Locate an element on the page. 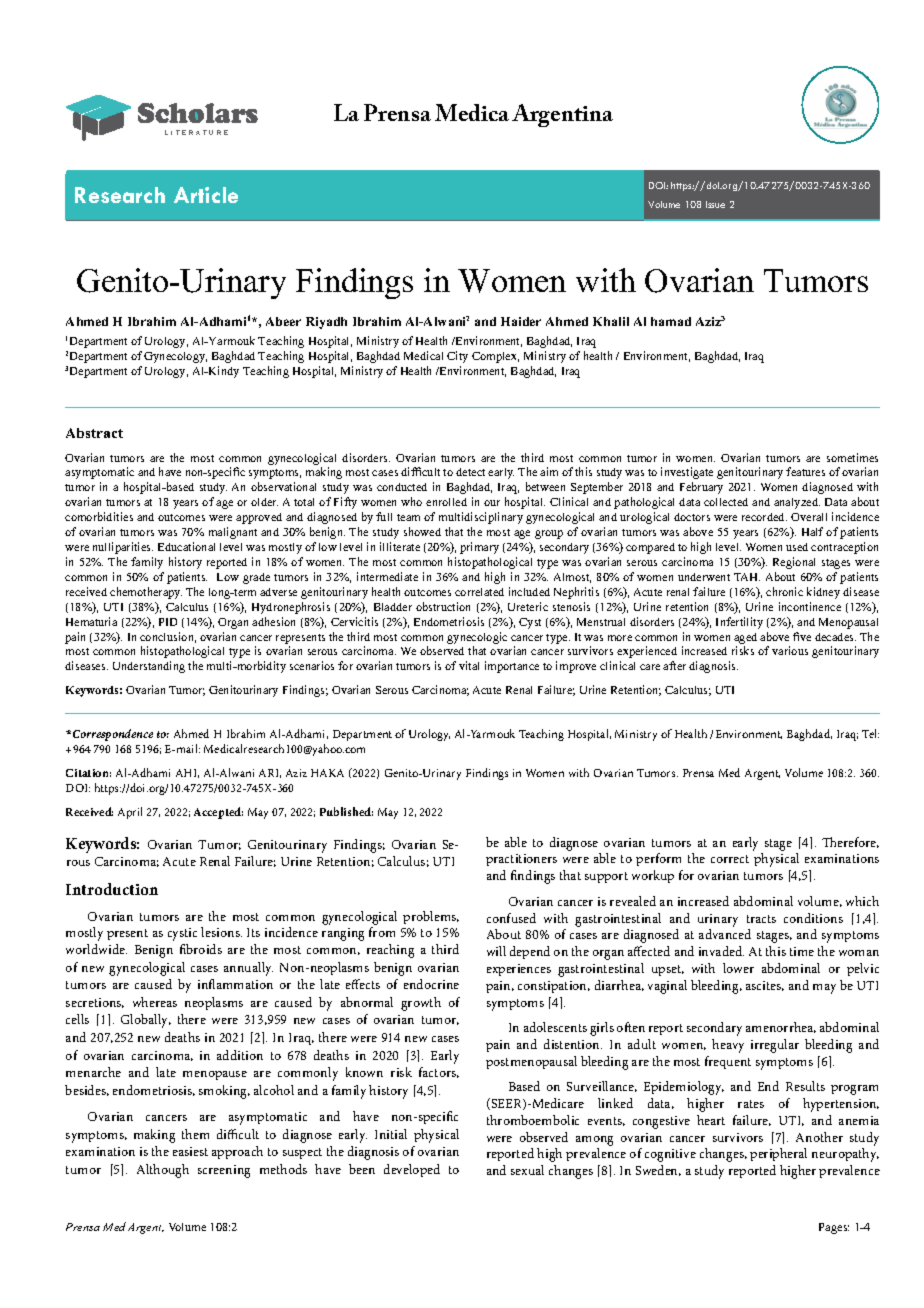 This document has height=1308, width=924. Understanding is located at coordinates (149, 667).
